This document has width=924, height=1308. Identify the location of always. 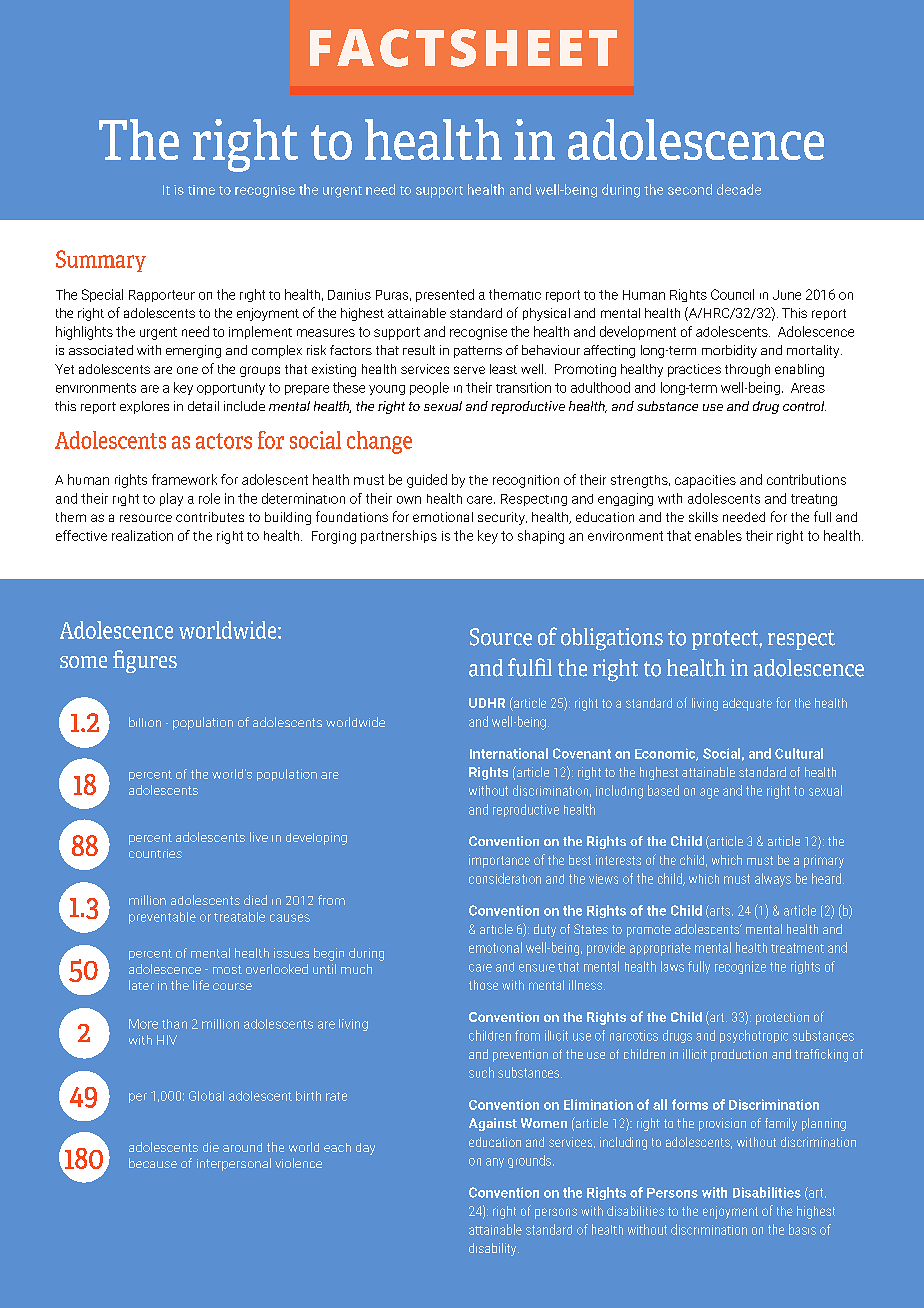
(773, 880).
